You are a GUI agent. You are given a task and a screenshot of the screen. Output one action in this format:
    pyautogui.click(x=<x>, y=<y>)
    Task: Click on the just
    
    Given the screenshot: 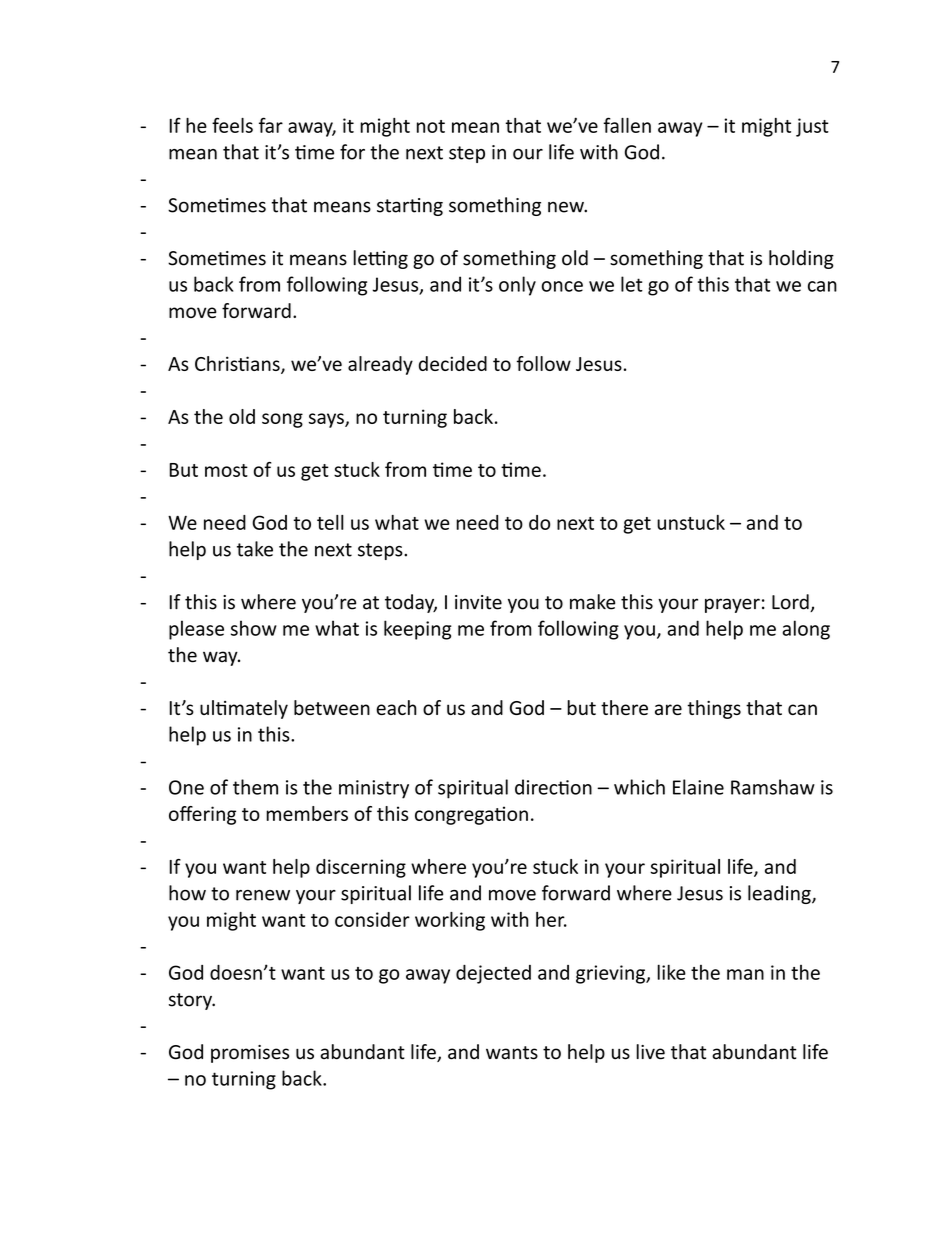 What is the action you would take?
    pyautogui.click(x=812, y=127)
